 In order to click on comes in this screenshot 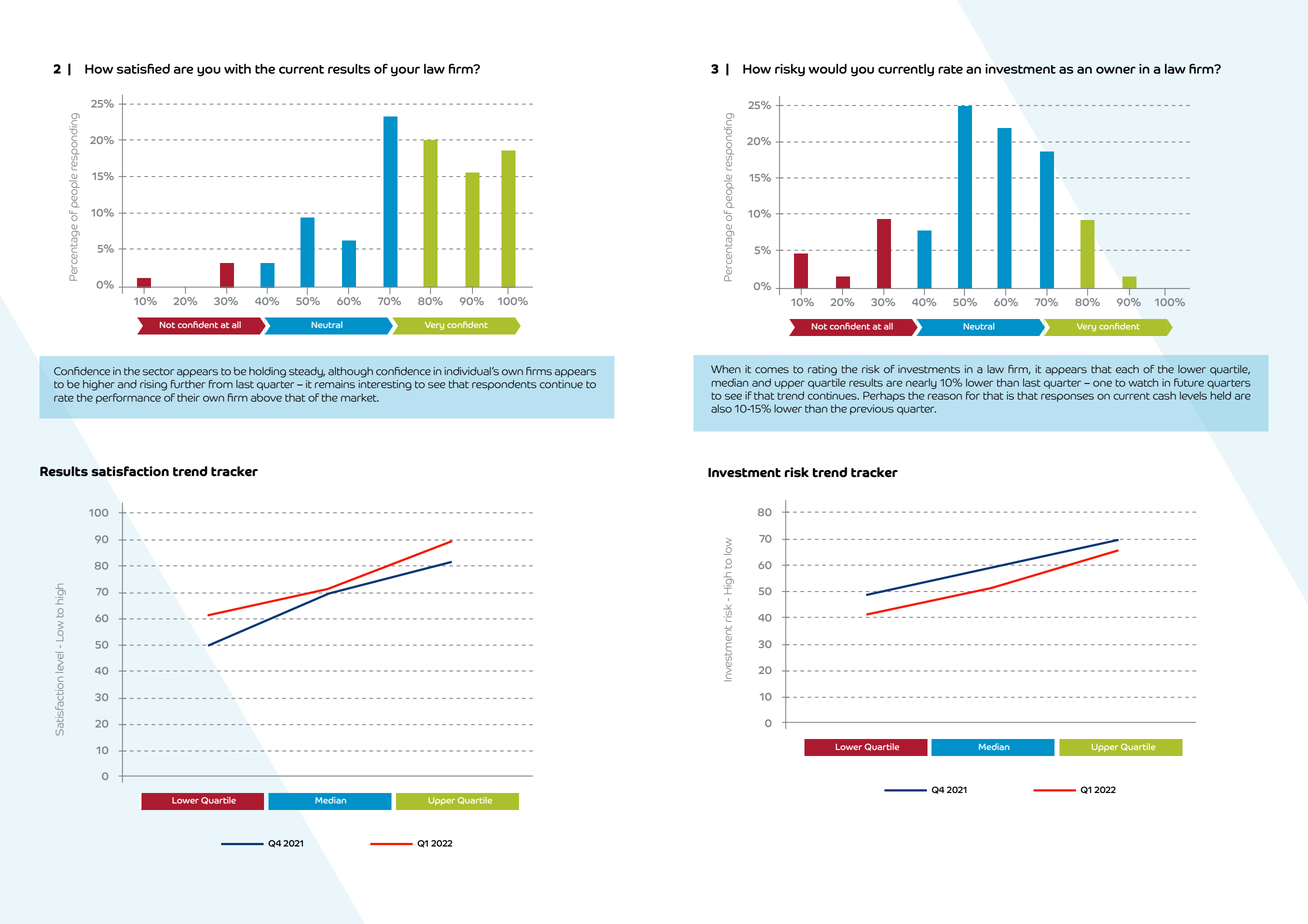, I will do `click(772, 370)`.
